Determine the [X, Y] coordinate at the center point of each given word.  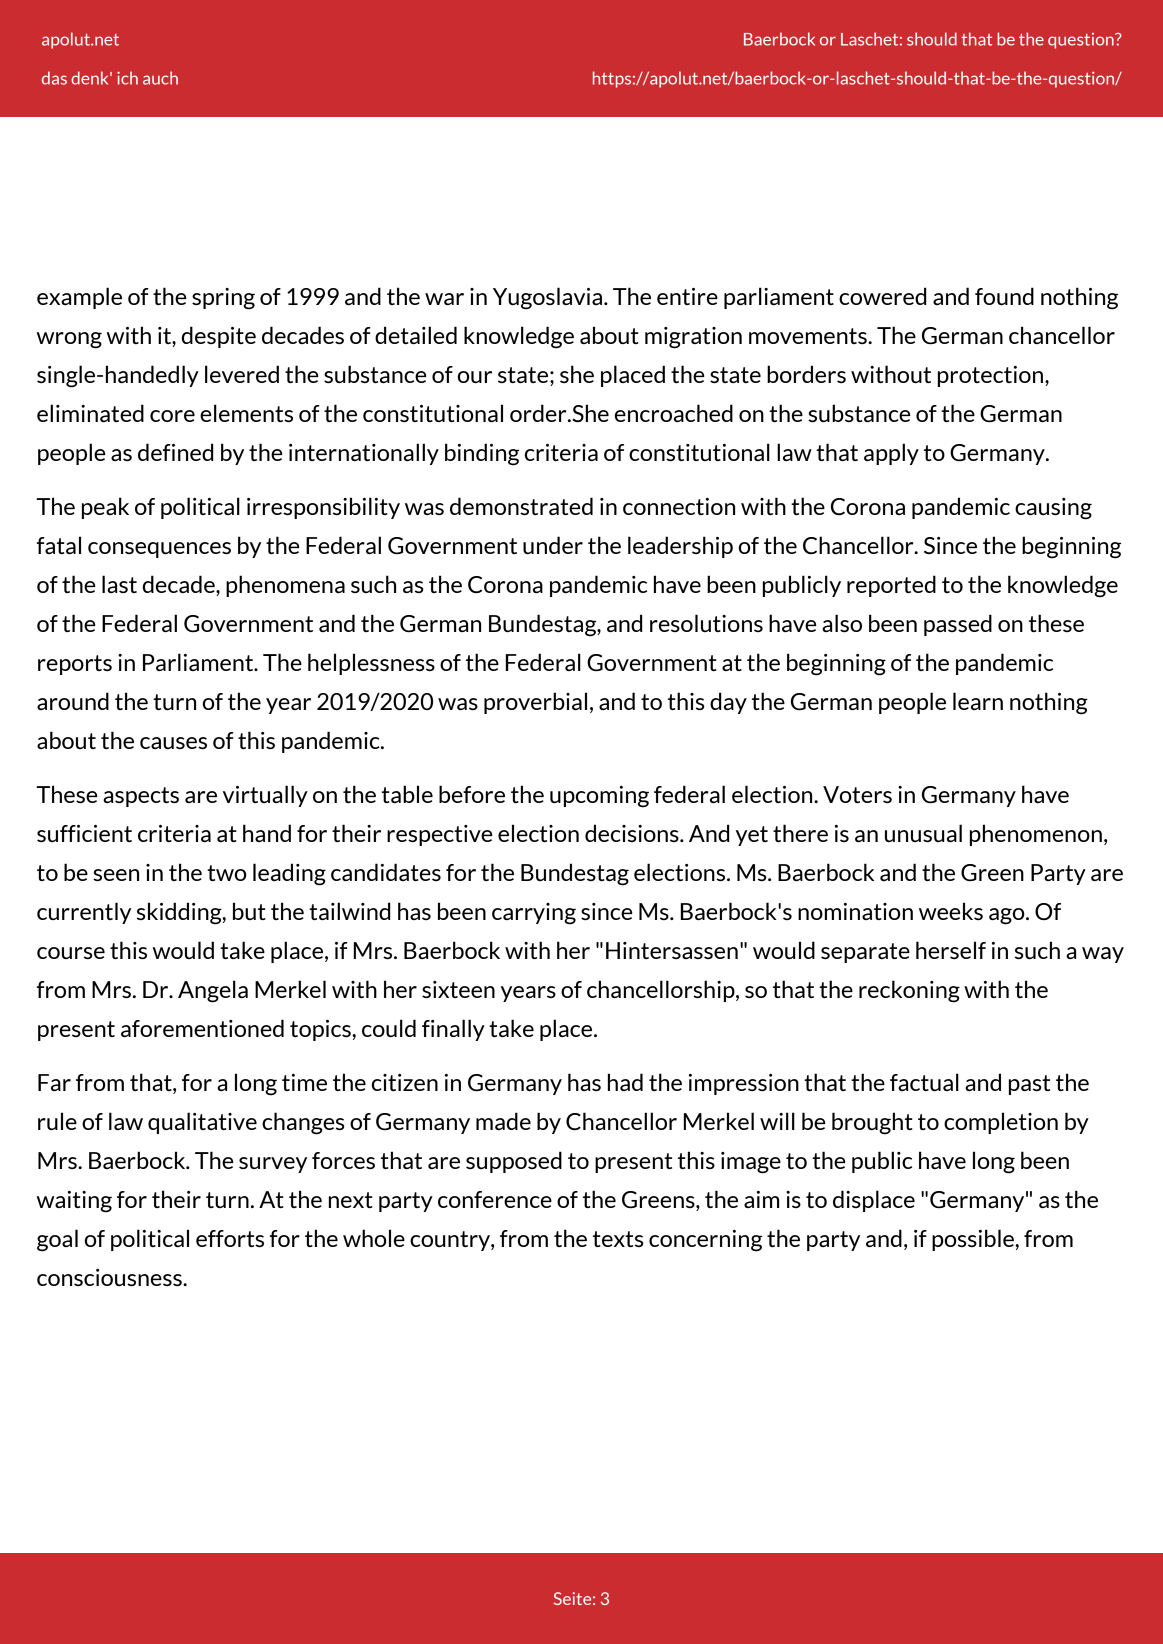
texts [618, 1239]
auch [160, 78]
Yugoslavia [547, 298]
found [1004, 296]
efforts [230, 1238]
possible [974, 1240]
